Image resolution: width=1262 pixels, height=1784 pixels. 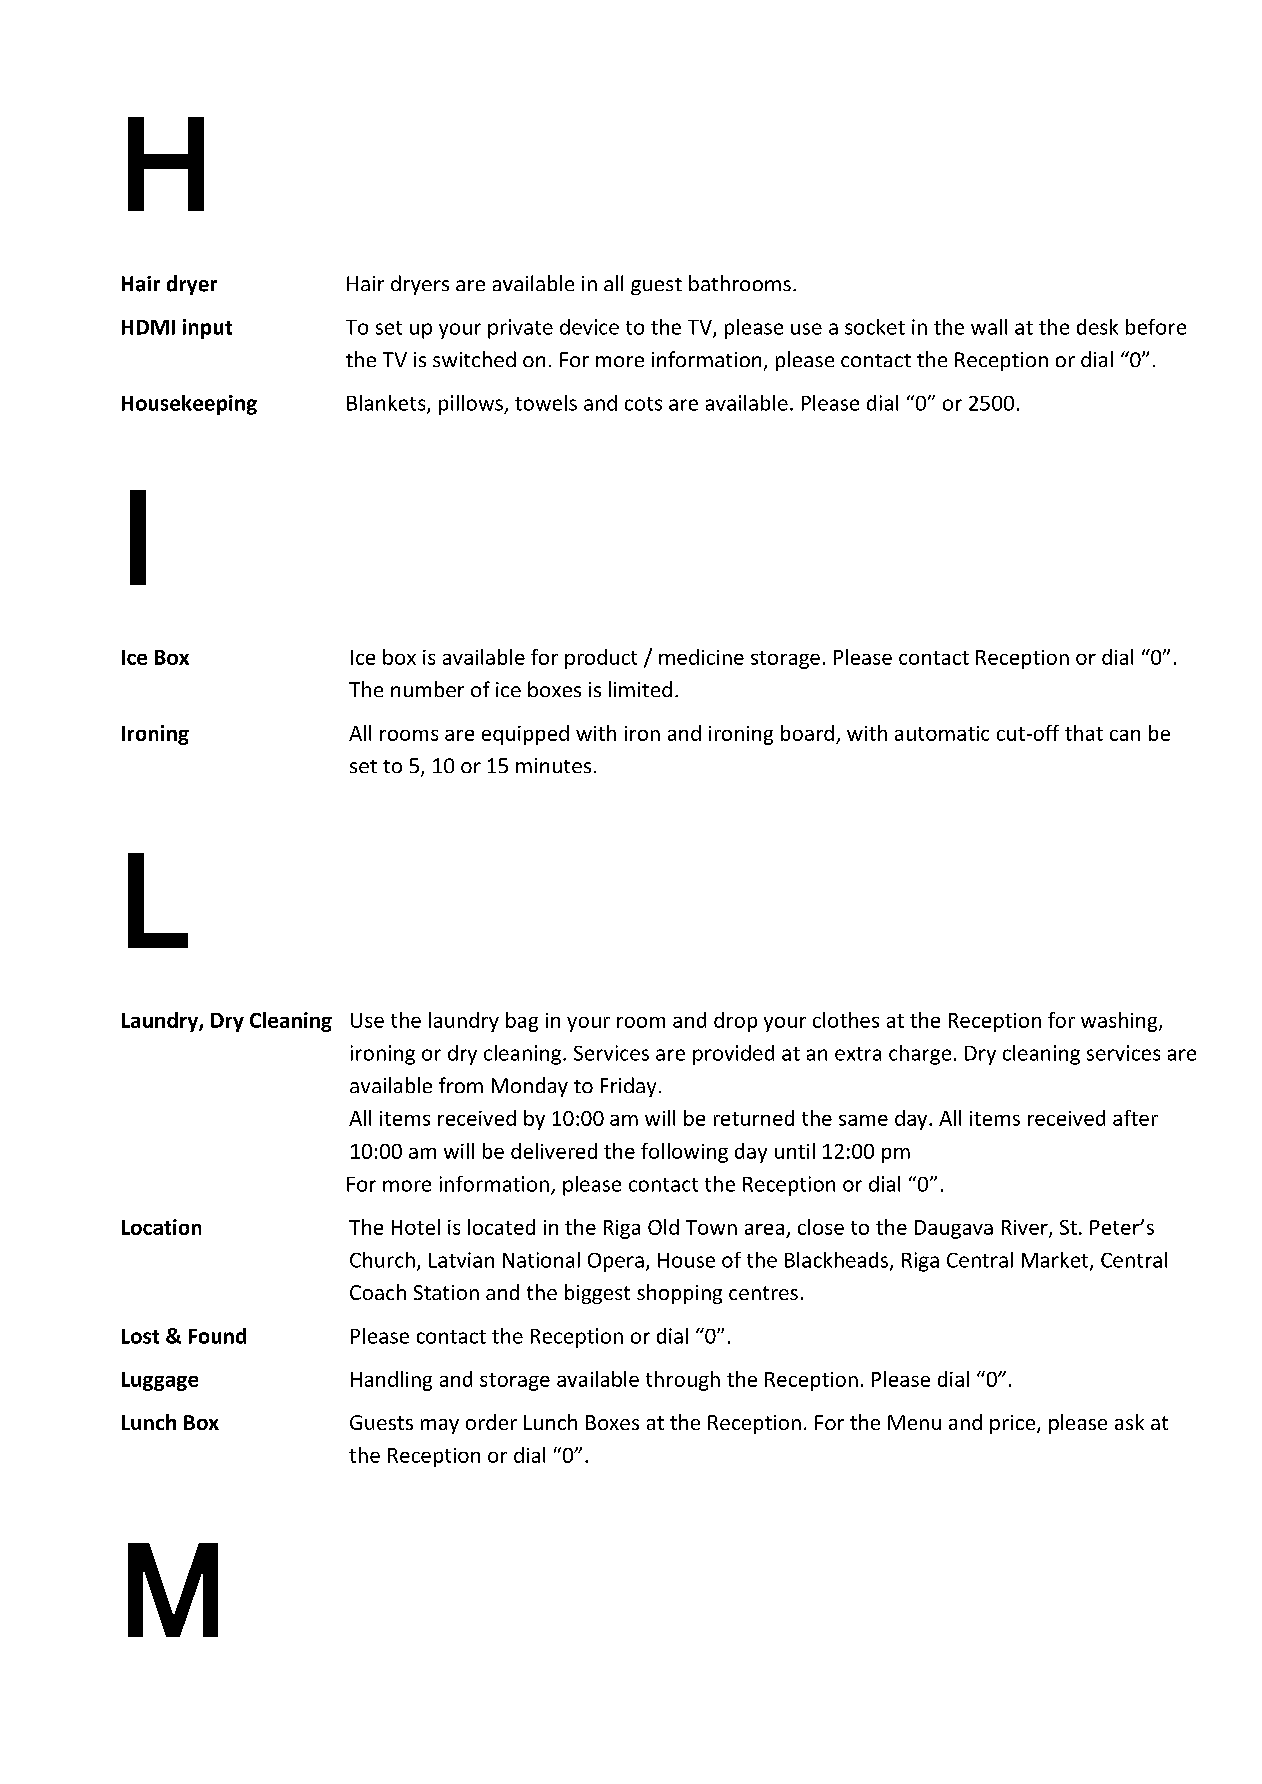 I want to click on that, so click(x=1084, y=733).
